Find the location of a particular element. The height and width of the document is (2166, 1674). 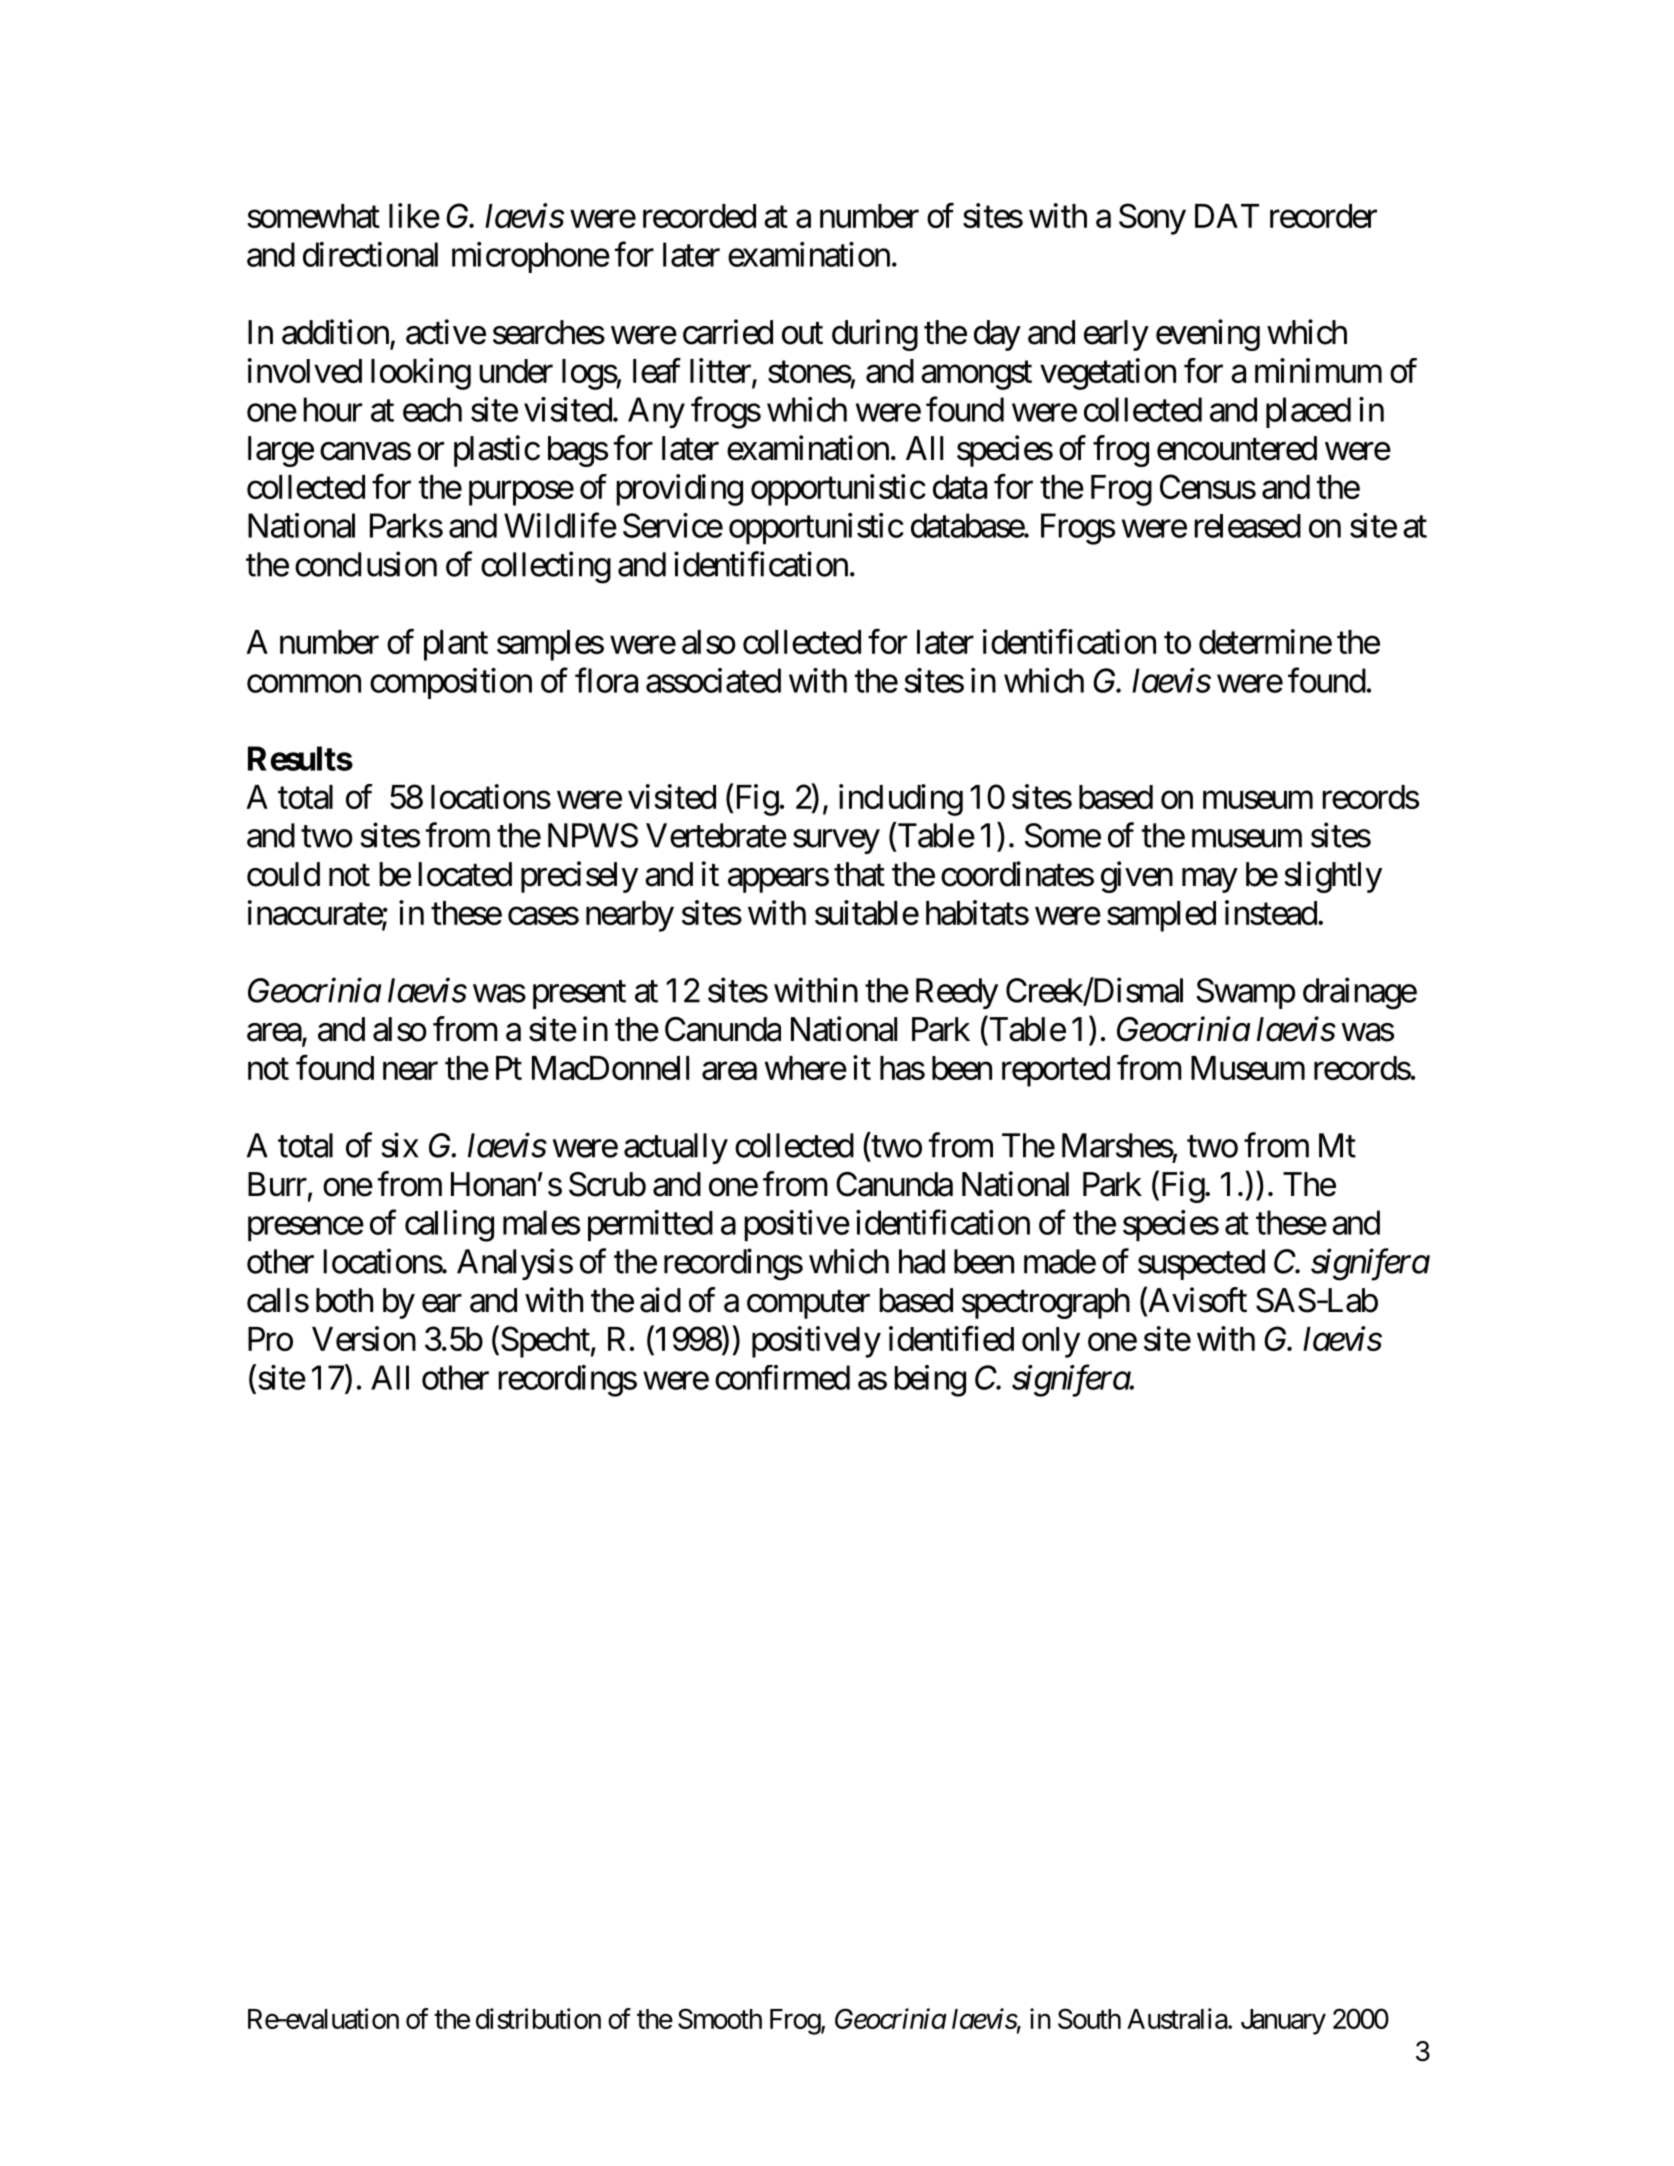

associated is located at coordinates (713, 680).
